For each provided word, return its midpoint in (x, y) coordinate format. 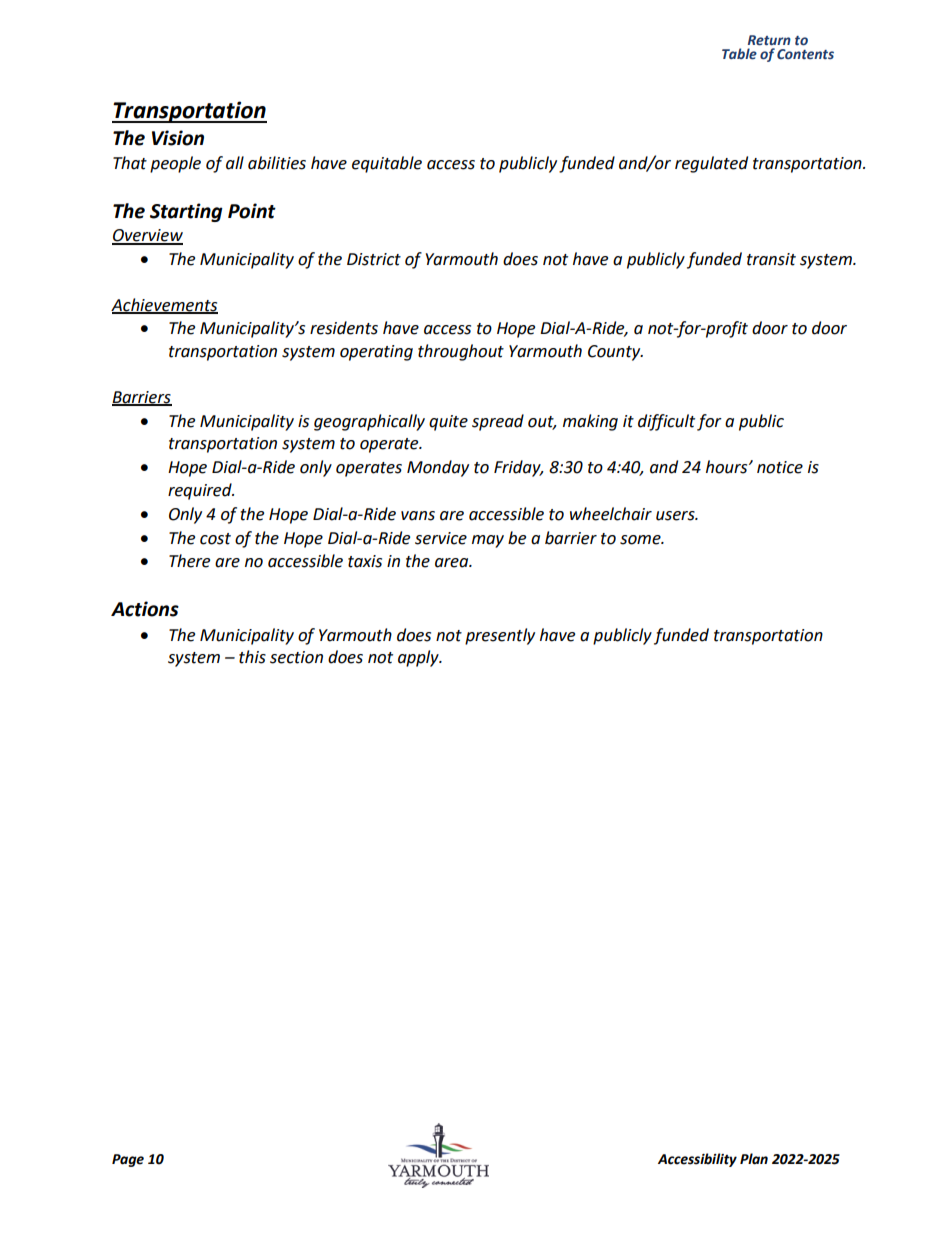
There (189, 561)
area (453, 563)
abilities (277, 163)
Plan (754, 1159)
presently (500, 636)
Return (769, 40)
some (641, 540)
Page (128, 1160)
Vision (178, 138)
